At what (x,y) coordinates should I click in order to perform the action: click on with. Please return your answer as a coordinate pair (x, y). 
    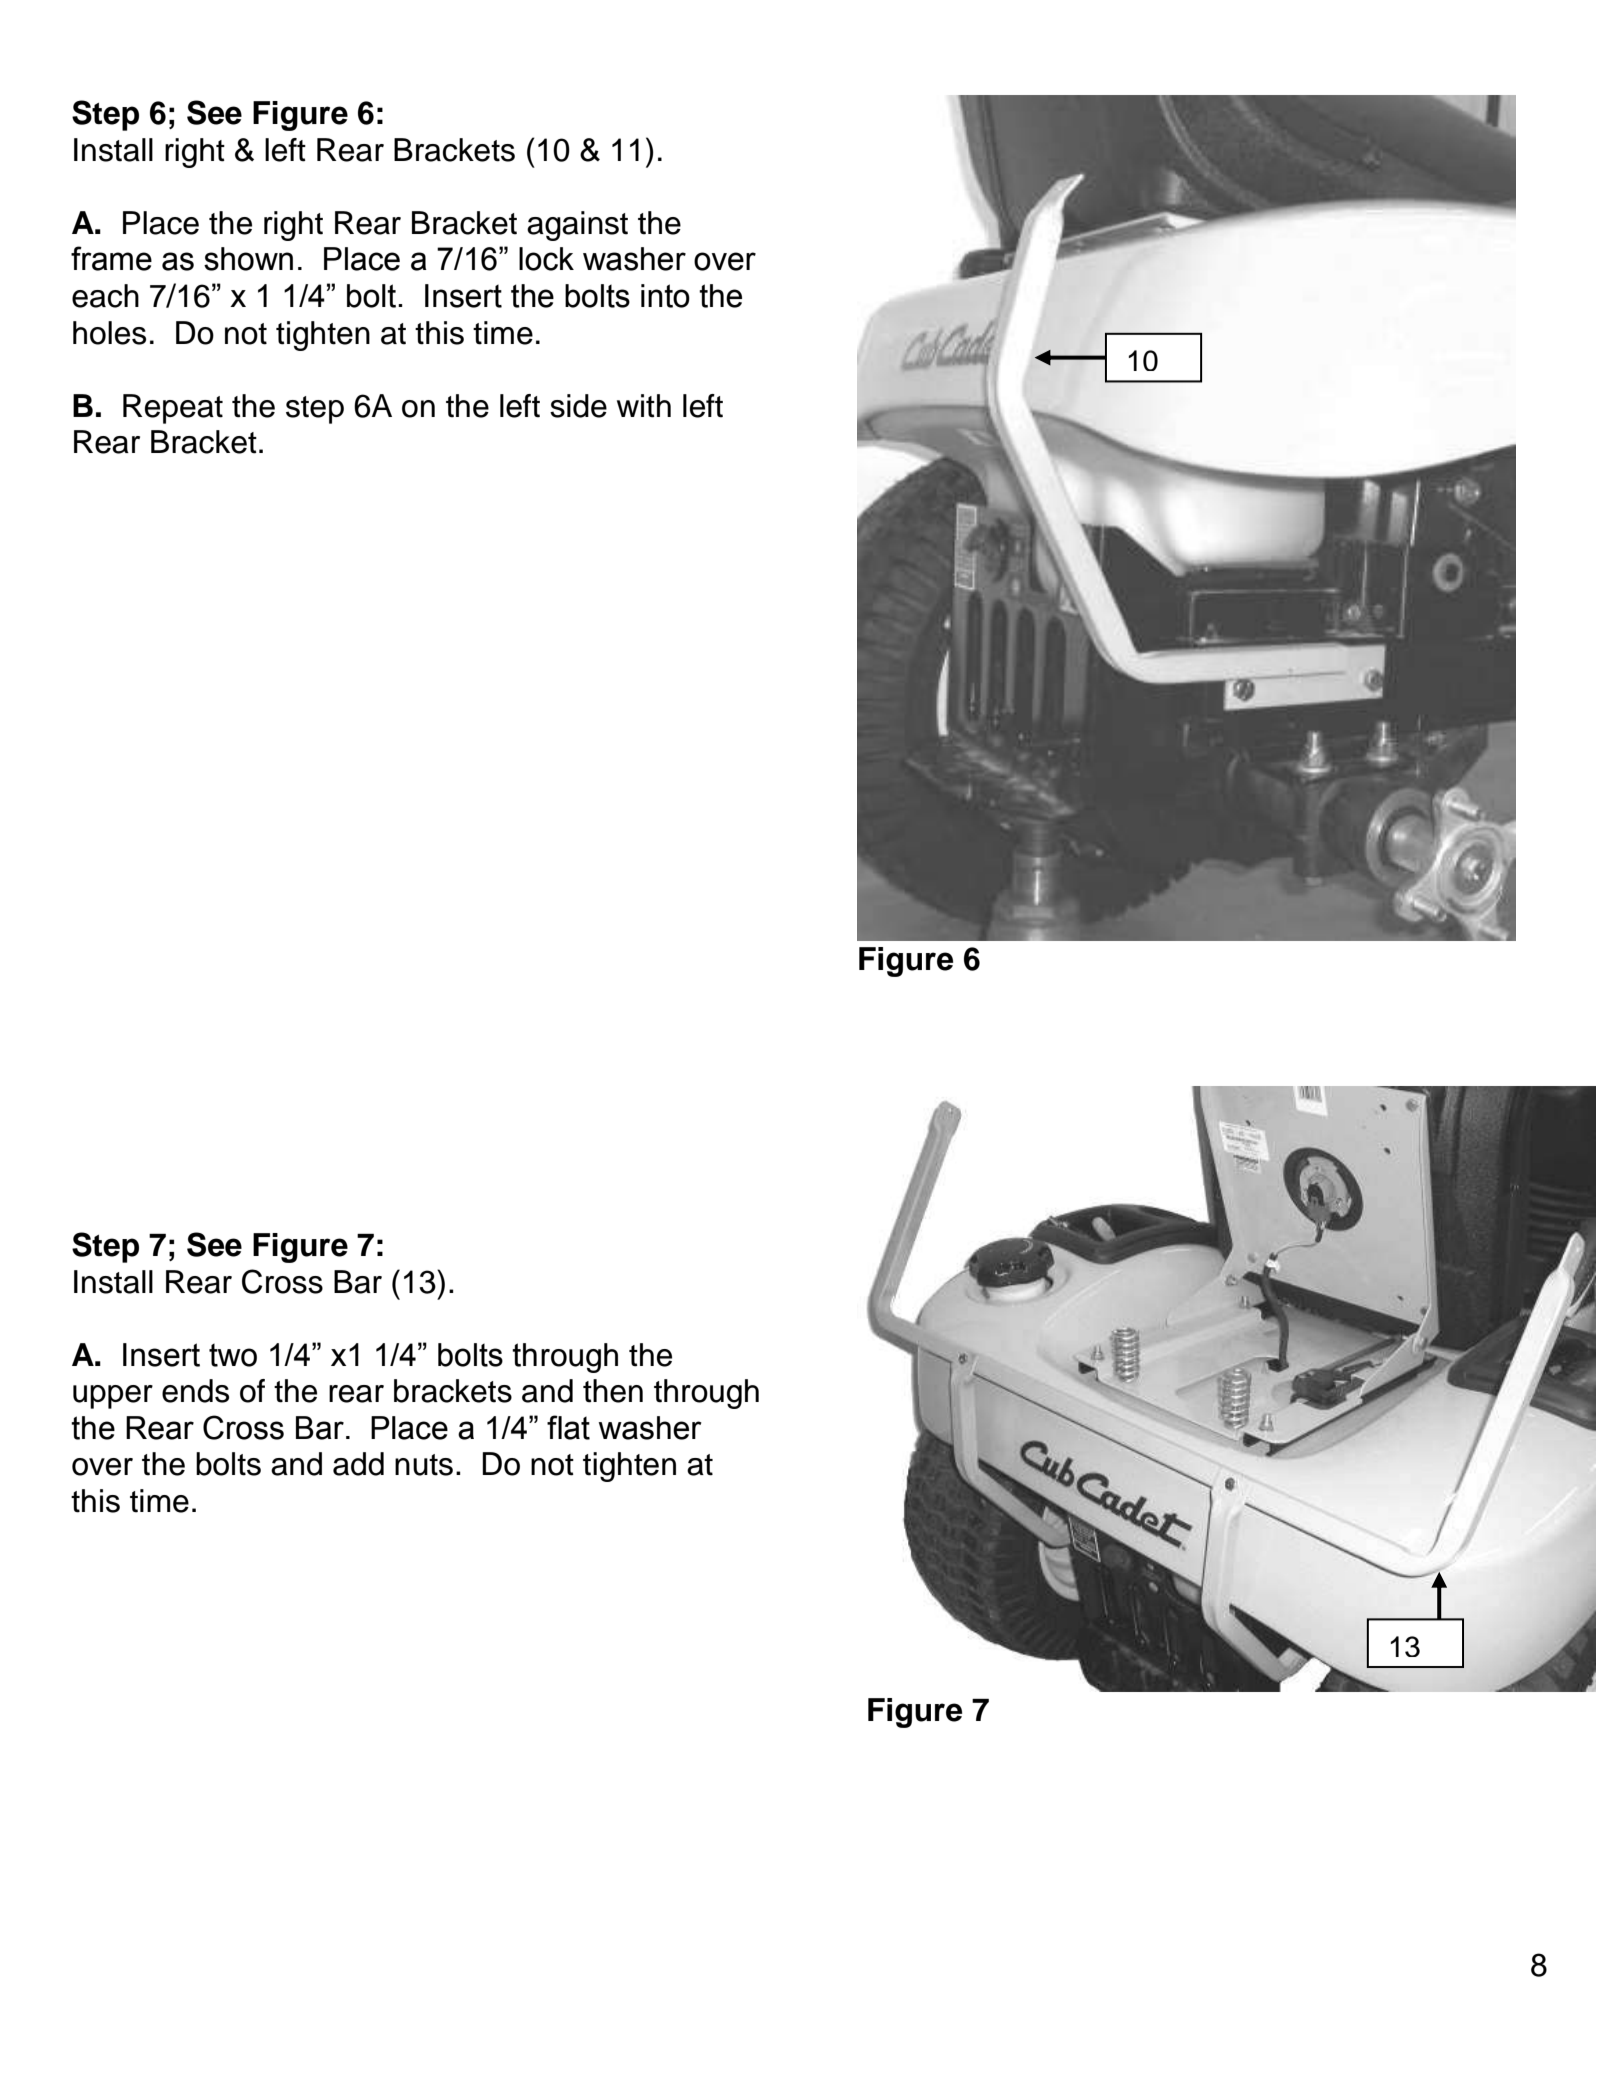
    Looking at the image, I should click on (644, 406).
